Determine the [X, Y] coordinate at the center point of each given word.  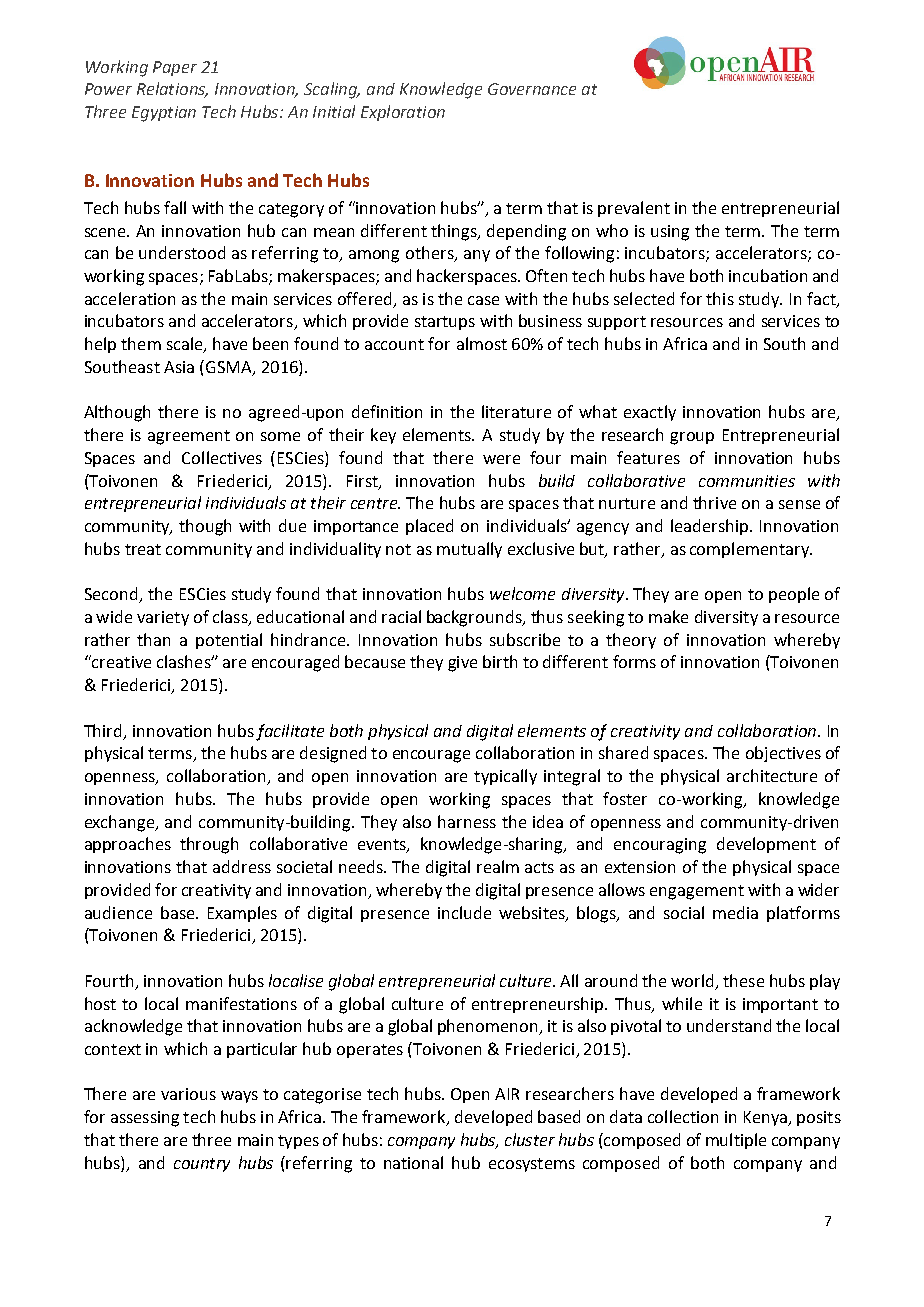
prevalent [634, 209]
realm [498, 866]
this [720, 298]
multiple [736, 1141]
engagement [697, 892]
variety [163, 618]
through [209, 845]
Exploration [403, 113]
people [794, 595]
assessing [145, 1119]
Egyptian [164, 114]
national [413, 1162]
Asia [179, 367]
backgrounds [475, 618]
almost [482, 343]
